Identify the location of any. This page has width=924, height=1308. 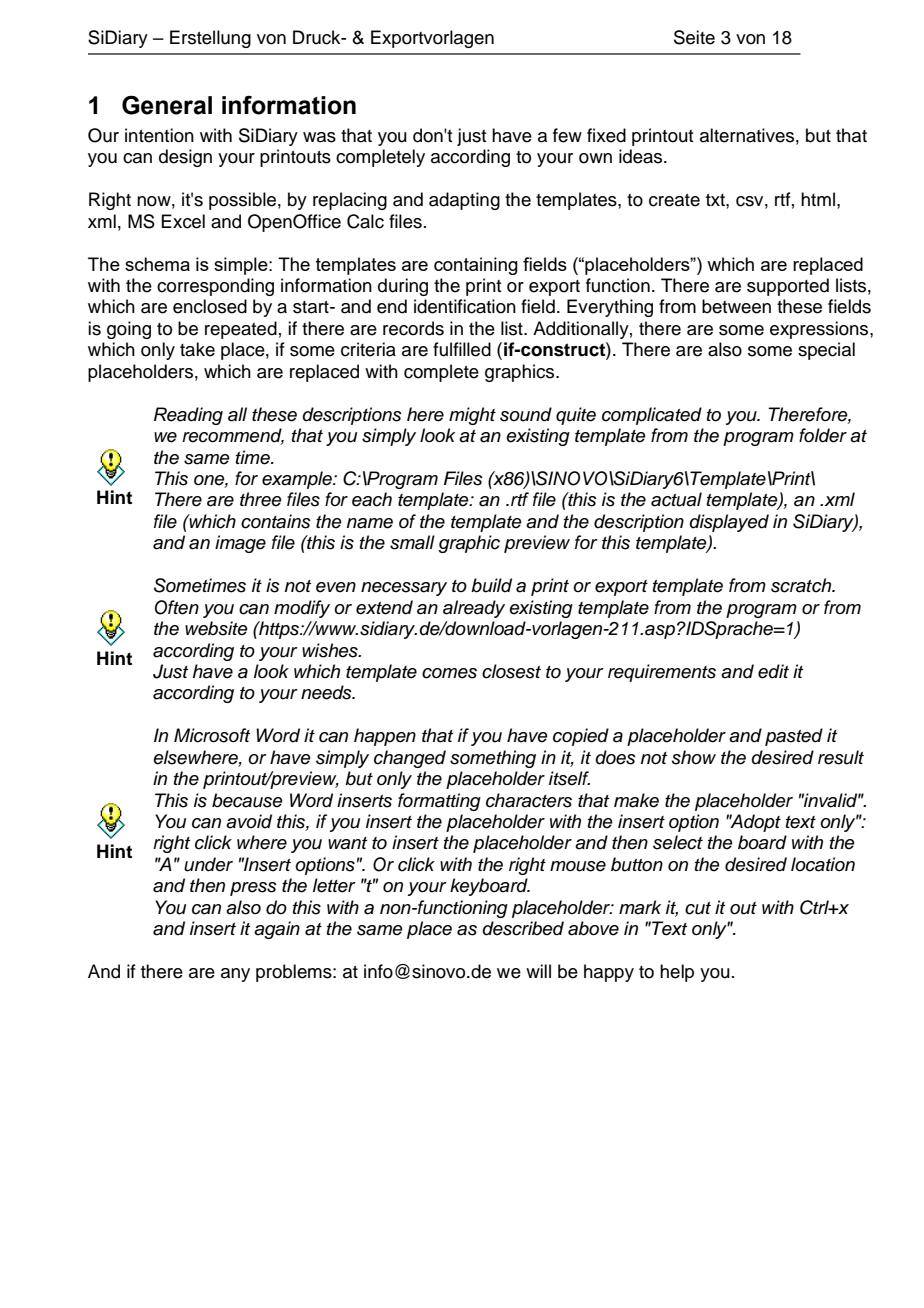
(235, 975).
